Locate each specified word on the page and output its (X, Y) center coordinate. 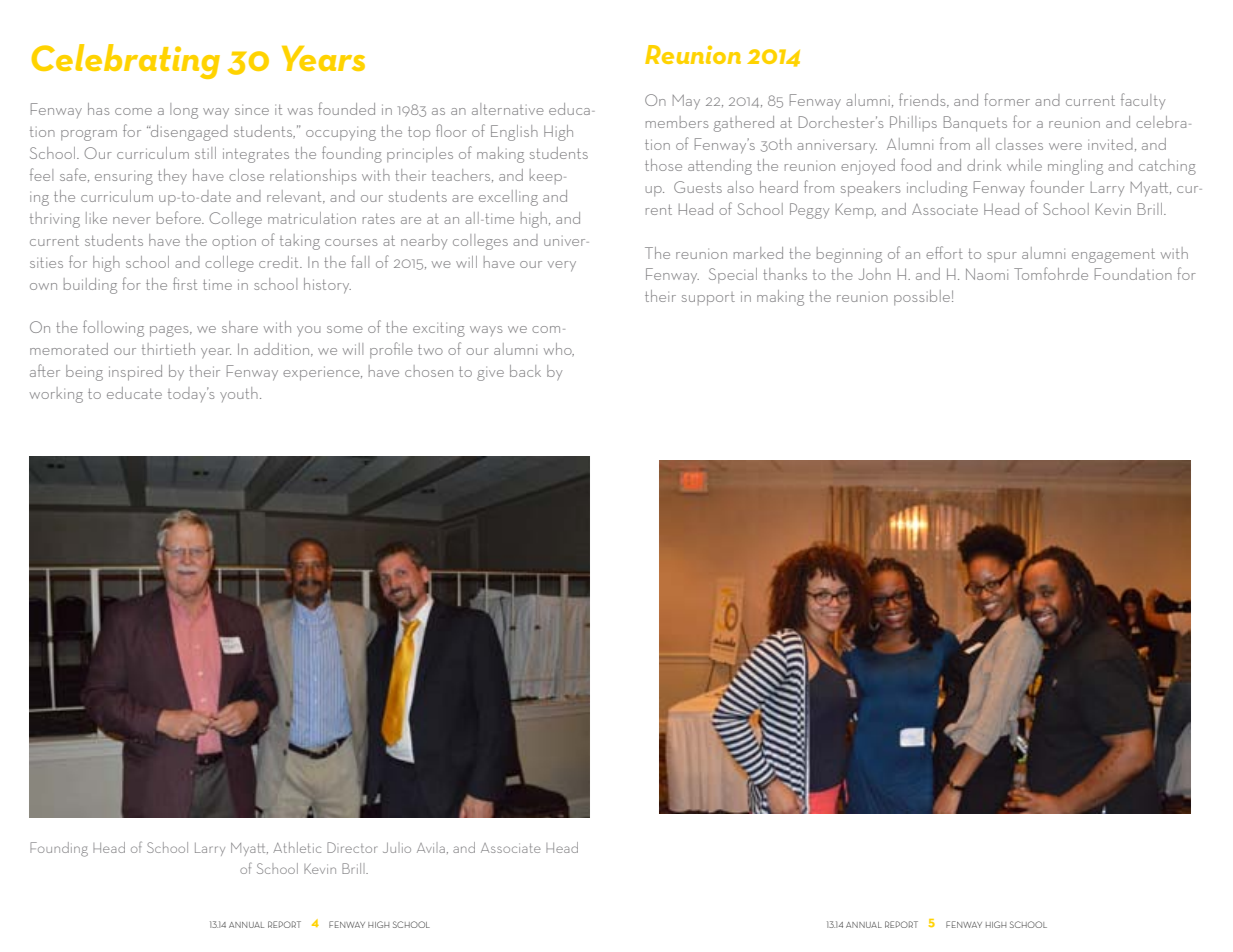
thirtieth (168, 349)
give (490, 373)
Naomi (987, 274)
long (184, 111)
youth (239, 394)
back (525, 371)
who (559, 350)
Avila (431, 847)
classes (1019, 144)
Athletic (297, 847)
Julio (397, 847)
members (677, 122)
